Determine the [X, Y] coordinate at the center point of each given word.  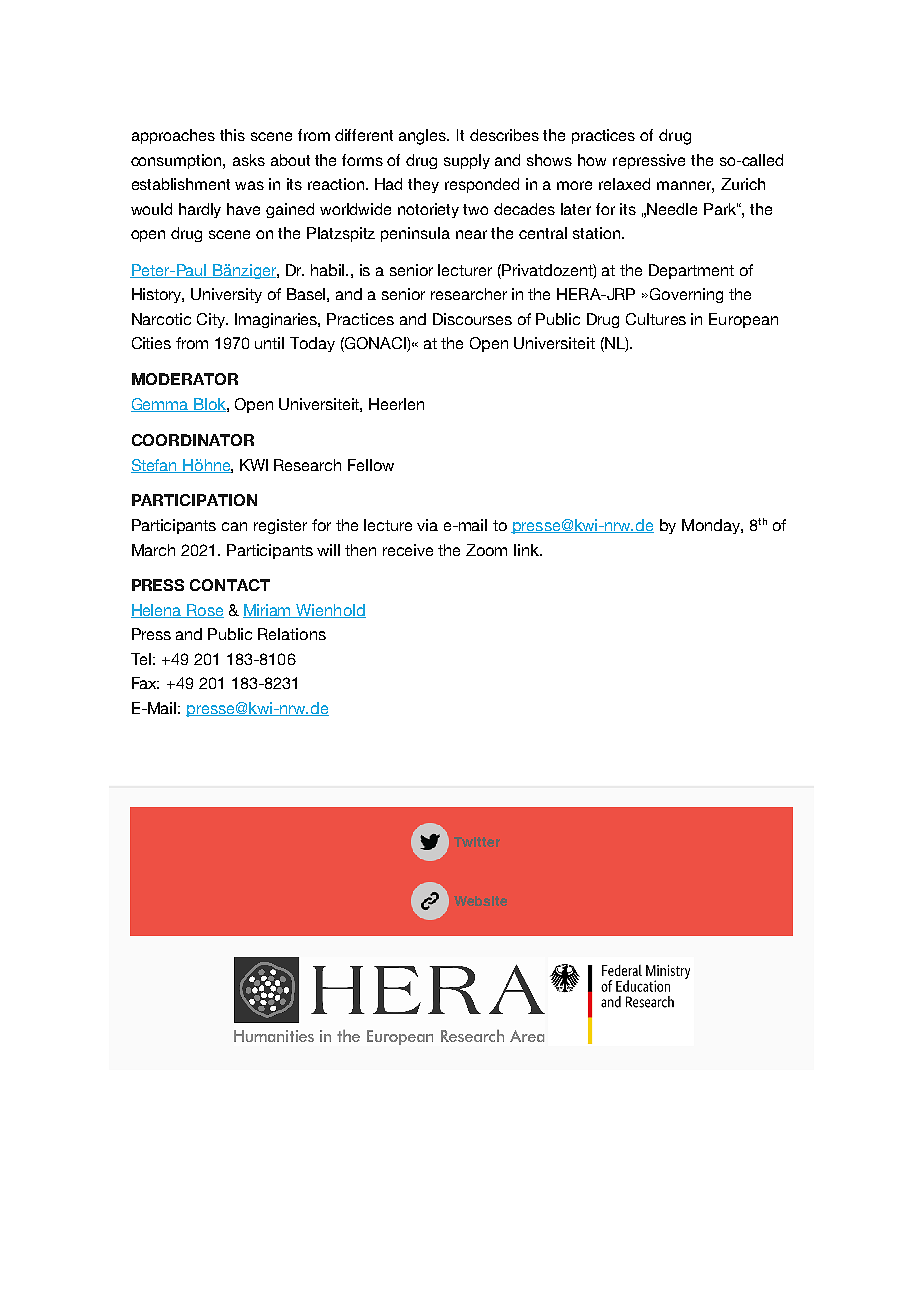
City [212, 320]
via [427, 525]
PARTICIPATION [194, 500]
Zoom [486, 550]
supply [467, 161]
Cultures [656, 319]
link [527, 550]
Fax [145, 683]
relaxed [624, 184]
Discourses [472, 319]
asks [249, 160]
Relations [292, 634]
